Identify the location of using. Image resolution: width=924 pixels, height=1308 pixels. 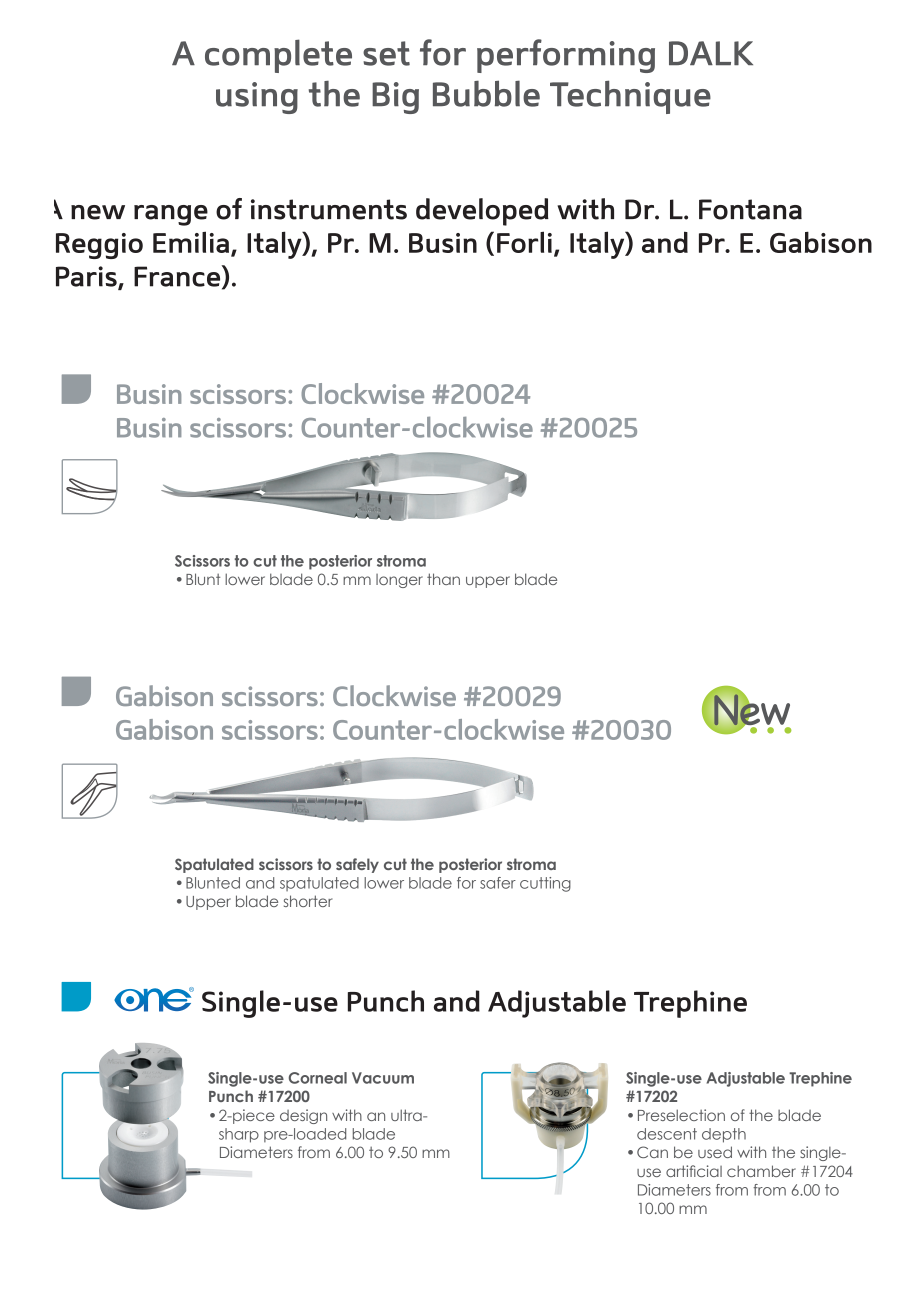
(257, 98).
